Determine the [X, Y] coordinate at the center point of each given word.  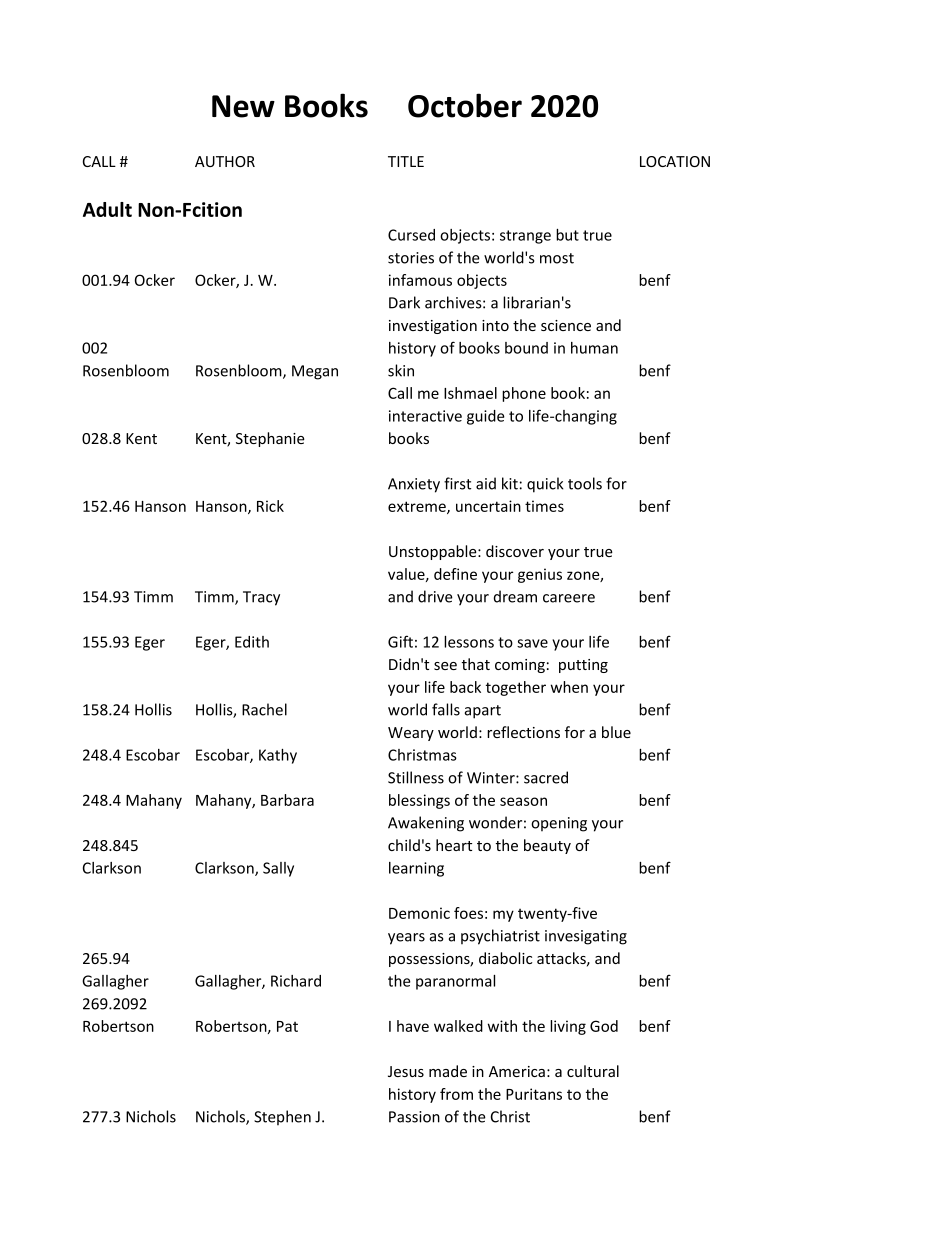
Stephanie [270, 439]
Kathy [278, 756]
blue [616, 732]
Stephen [282, 1117]
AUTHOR [225, 161]
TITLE [406, 161]
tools [585, 483]
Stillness [416, 777]
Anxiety [414, 485]
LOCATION [675, 161]
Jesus [406, 1071]
